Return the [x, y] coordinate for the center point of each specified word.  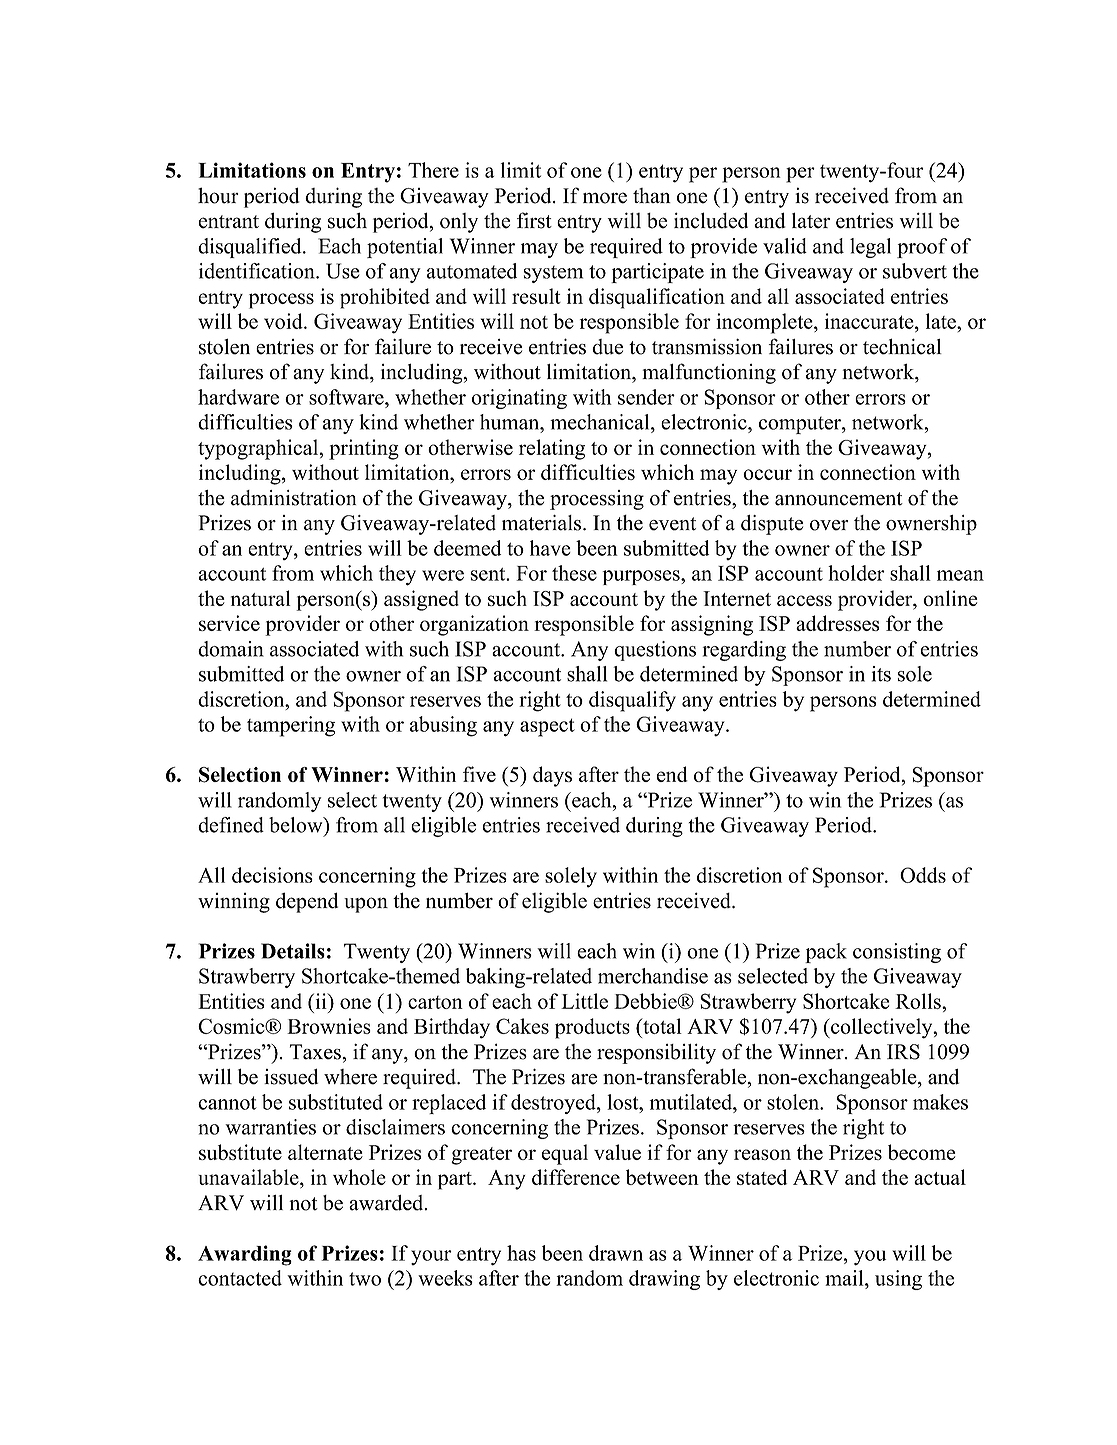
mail [845, 1278]
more [605, 198]
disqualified [251, 248]
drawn [616, 1253]
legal [870, 248]
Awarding [245, 1255]
